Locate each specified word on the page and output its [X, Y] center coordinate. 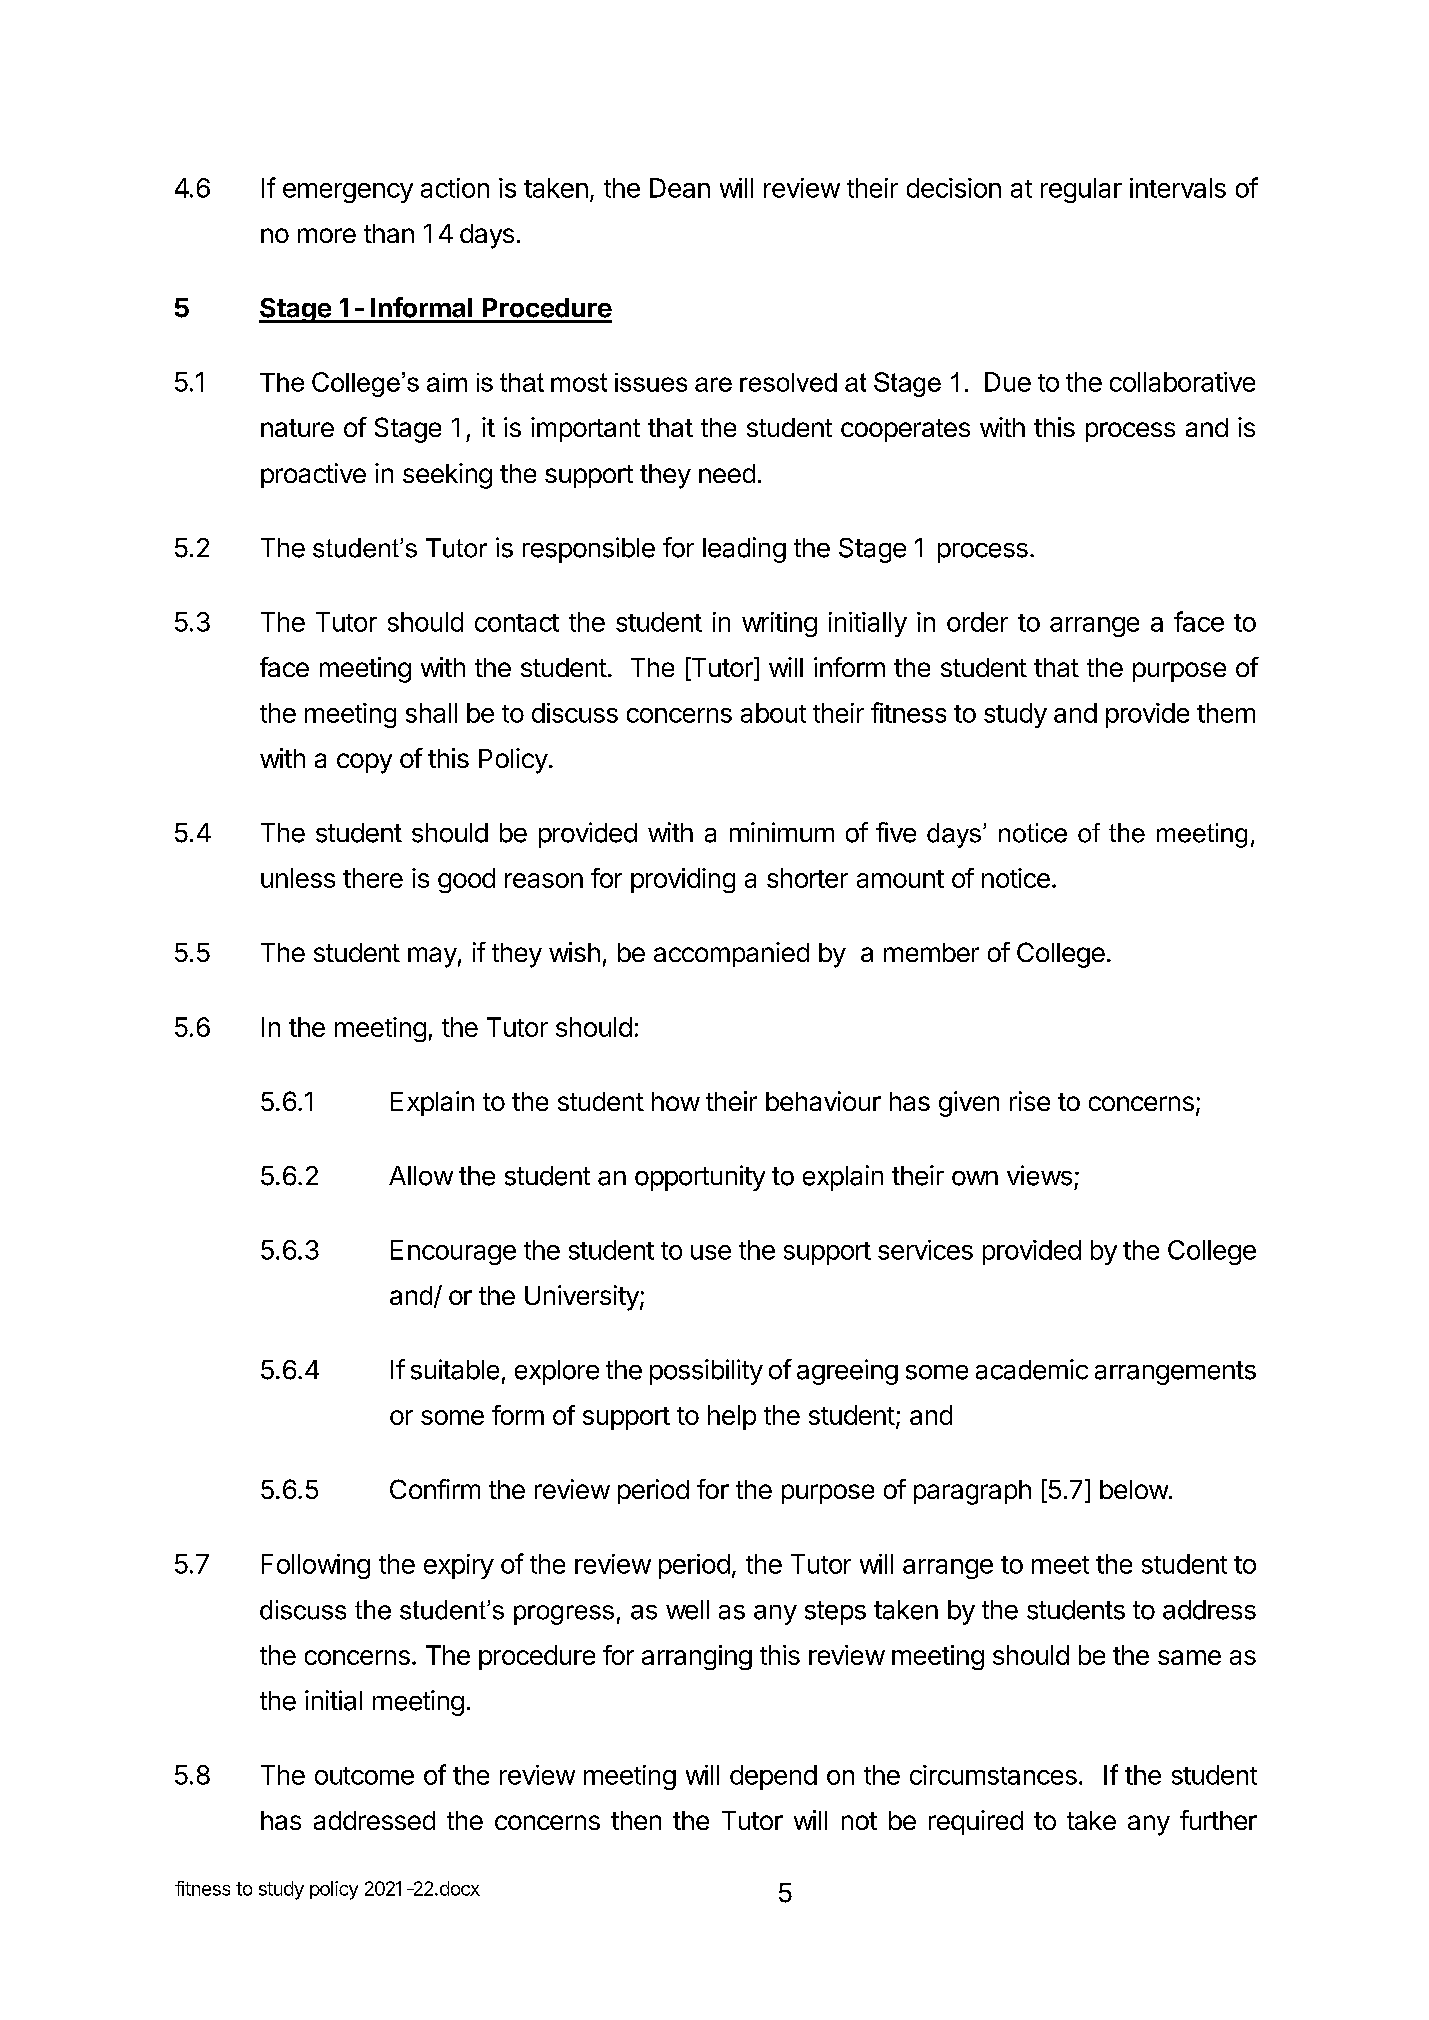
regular [1081, 190]
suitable [455, 1369]
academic [1032, 1369]
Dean [680, 188]
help [732, 1417]
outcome [364, 1776]
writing [779, 624]
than [389, 233]
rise [1030, 1101]
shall [431, 713]
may [432, 957]
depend [773, 1777]
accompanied [731, 954]
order [977, 622]
